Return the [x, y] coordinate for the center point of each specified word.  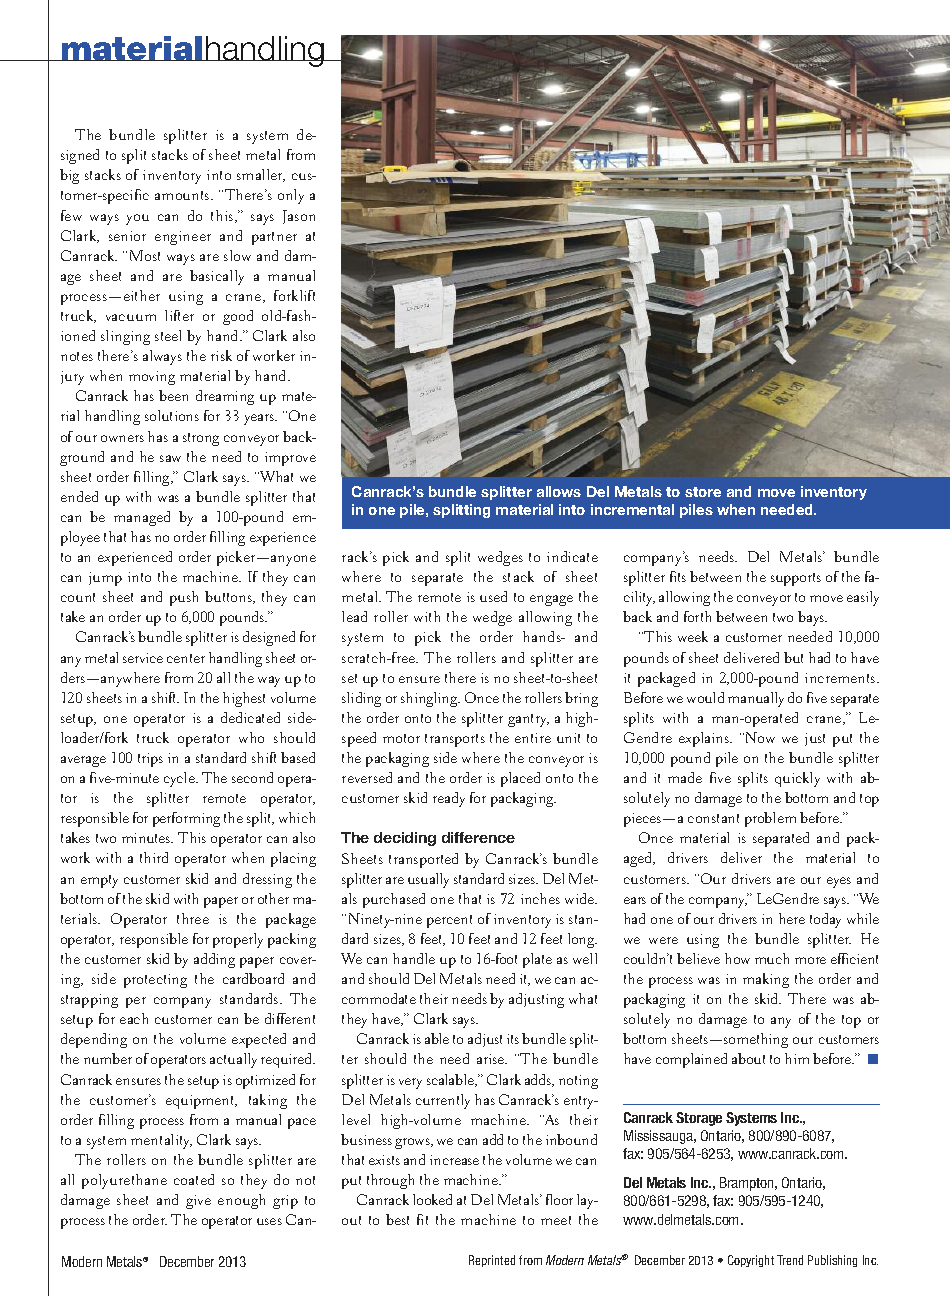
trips [150, 760]
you [137, 219]
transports [455, 740]
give [198, 1202]
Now [760, 737]
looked [432, 1199]
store [703, 492]
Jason [299, 217]
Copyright [751, 1261]
